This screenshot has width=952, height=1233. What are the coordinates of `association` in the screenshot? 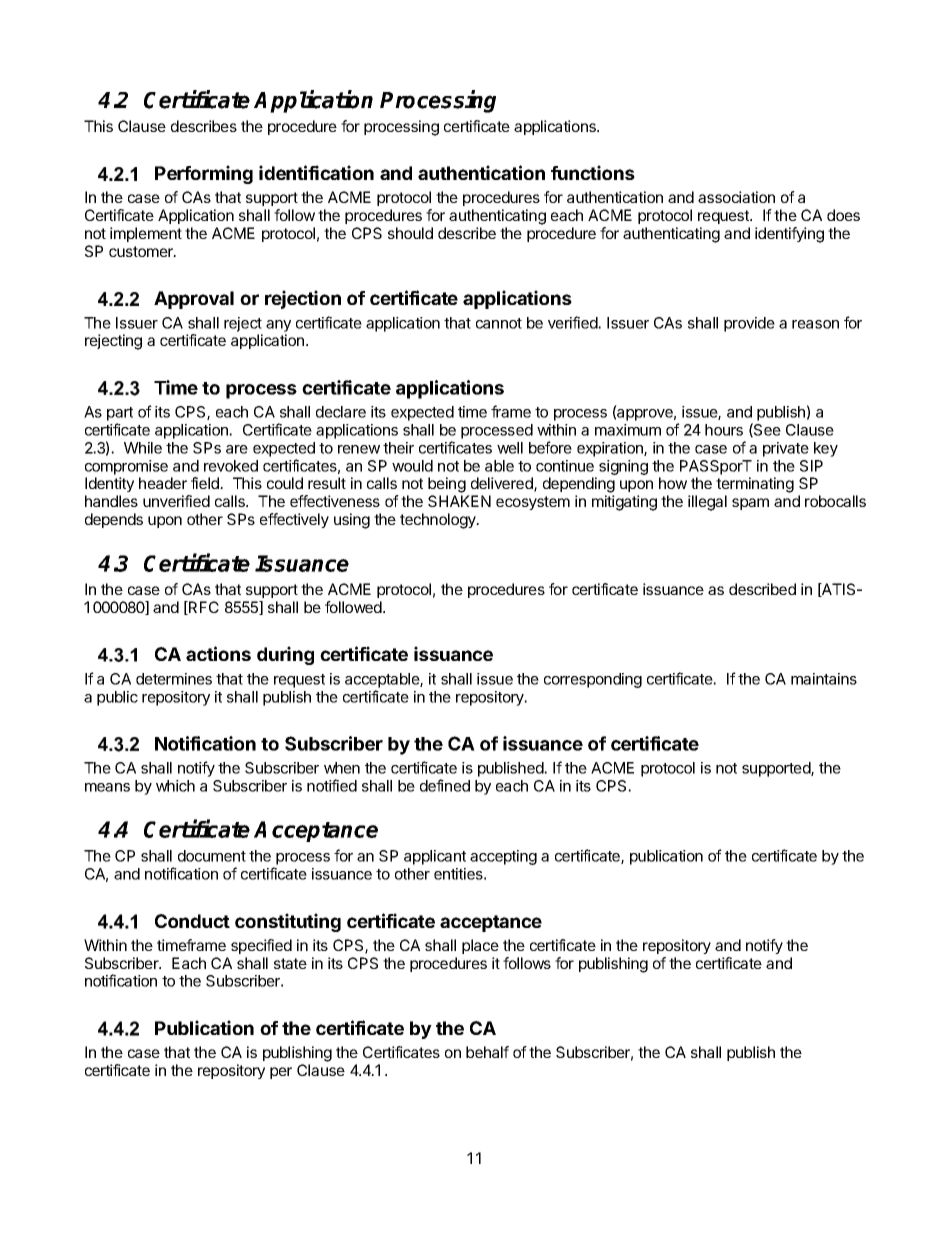 It's located at (736, 197).
